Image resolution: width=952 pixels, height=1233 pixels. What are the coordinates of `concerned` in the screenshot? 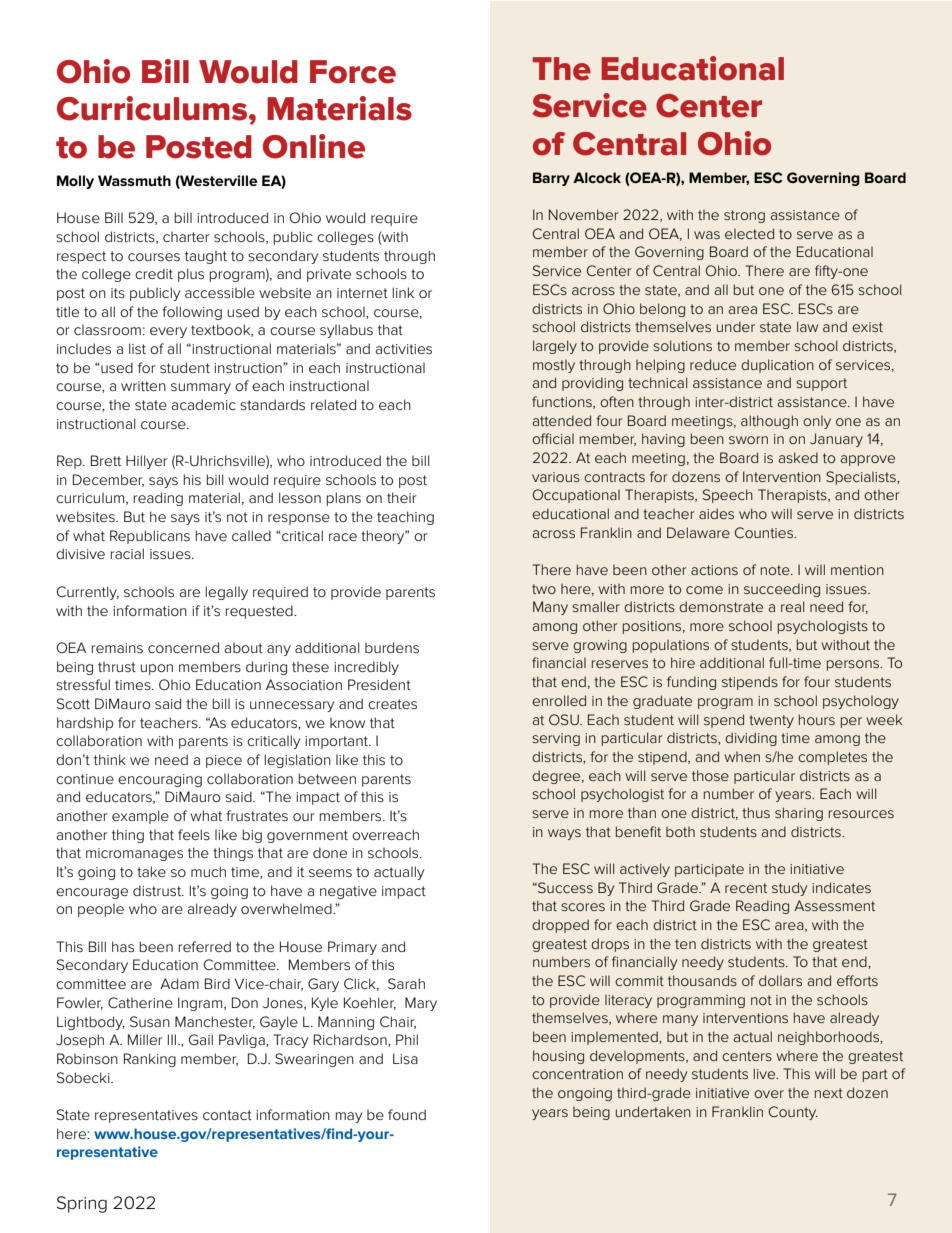 It's located at (183, 647).
